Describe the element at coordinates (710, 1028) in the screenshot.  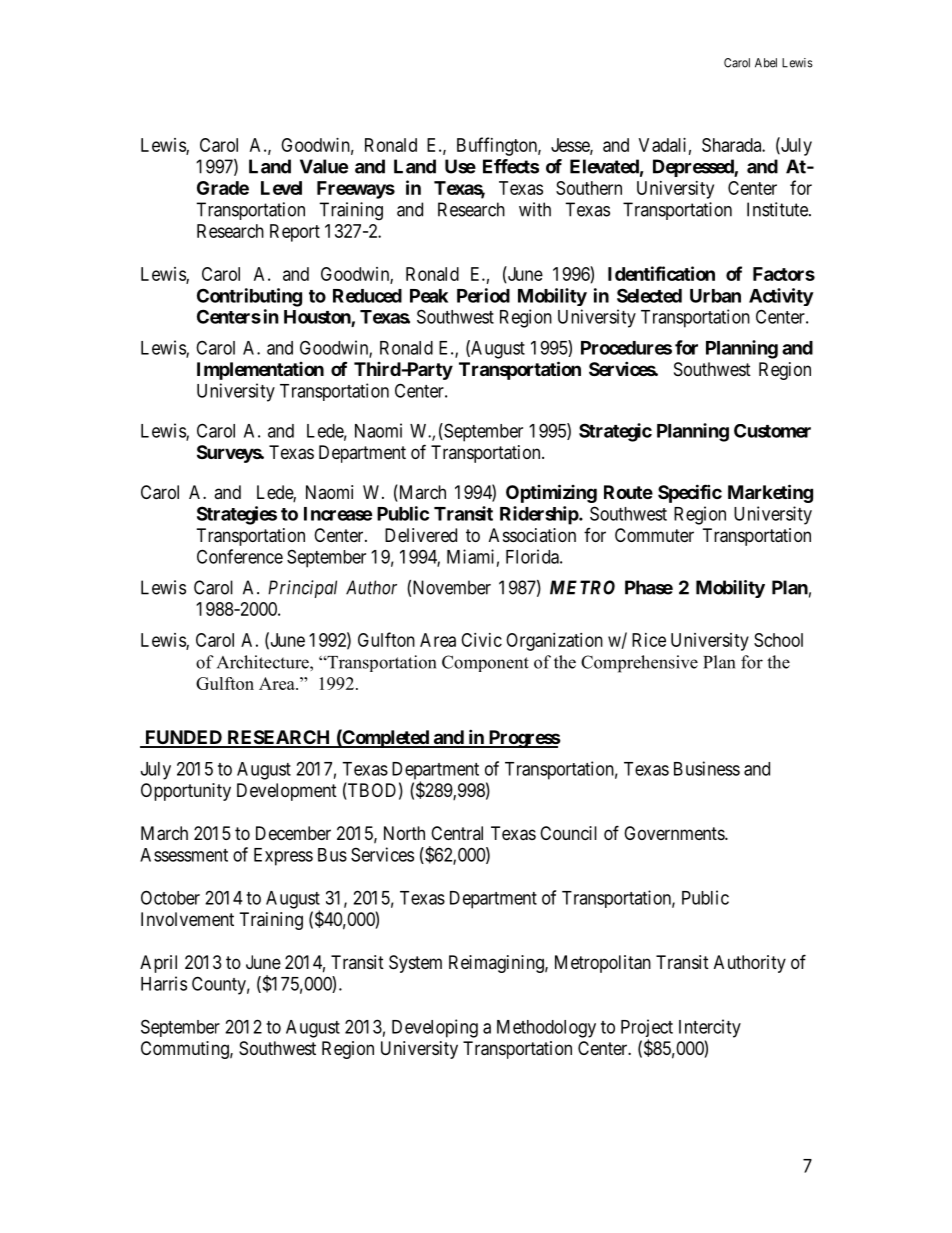
I see `Intercity` at that location.
